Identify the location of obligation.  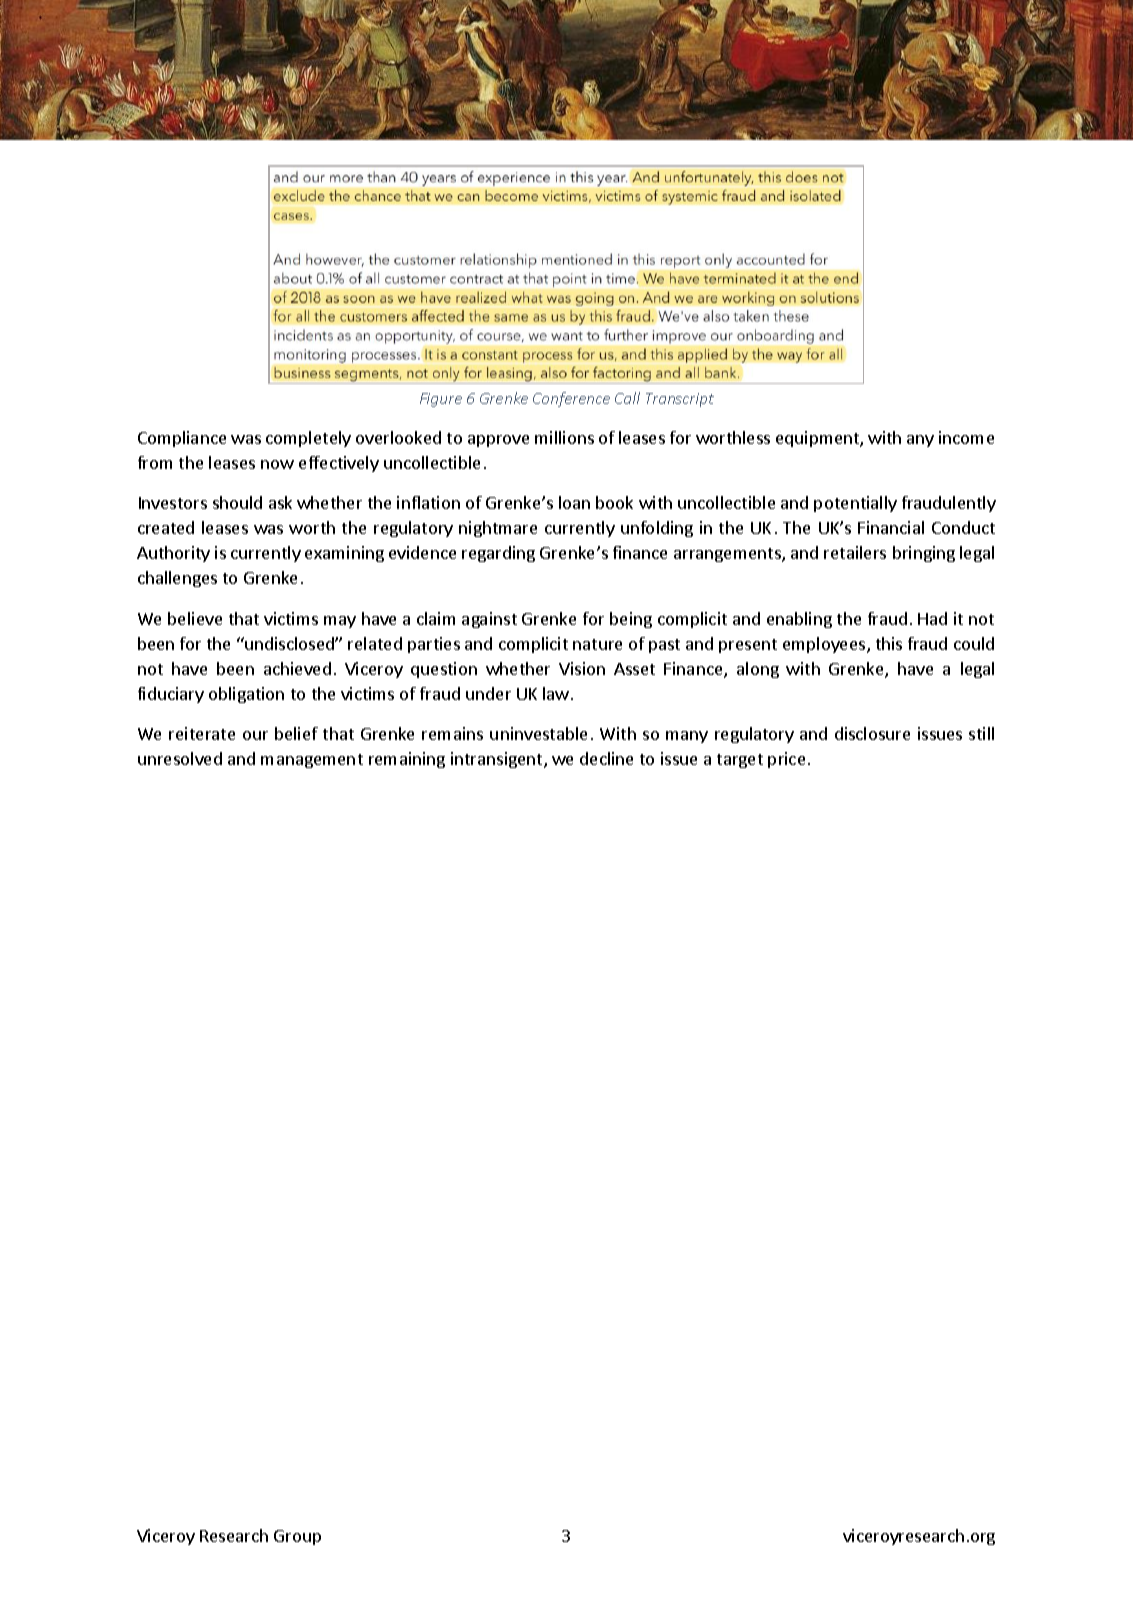
(246, 695).
